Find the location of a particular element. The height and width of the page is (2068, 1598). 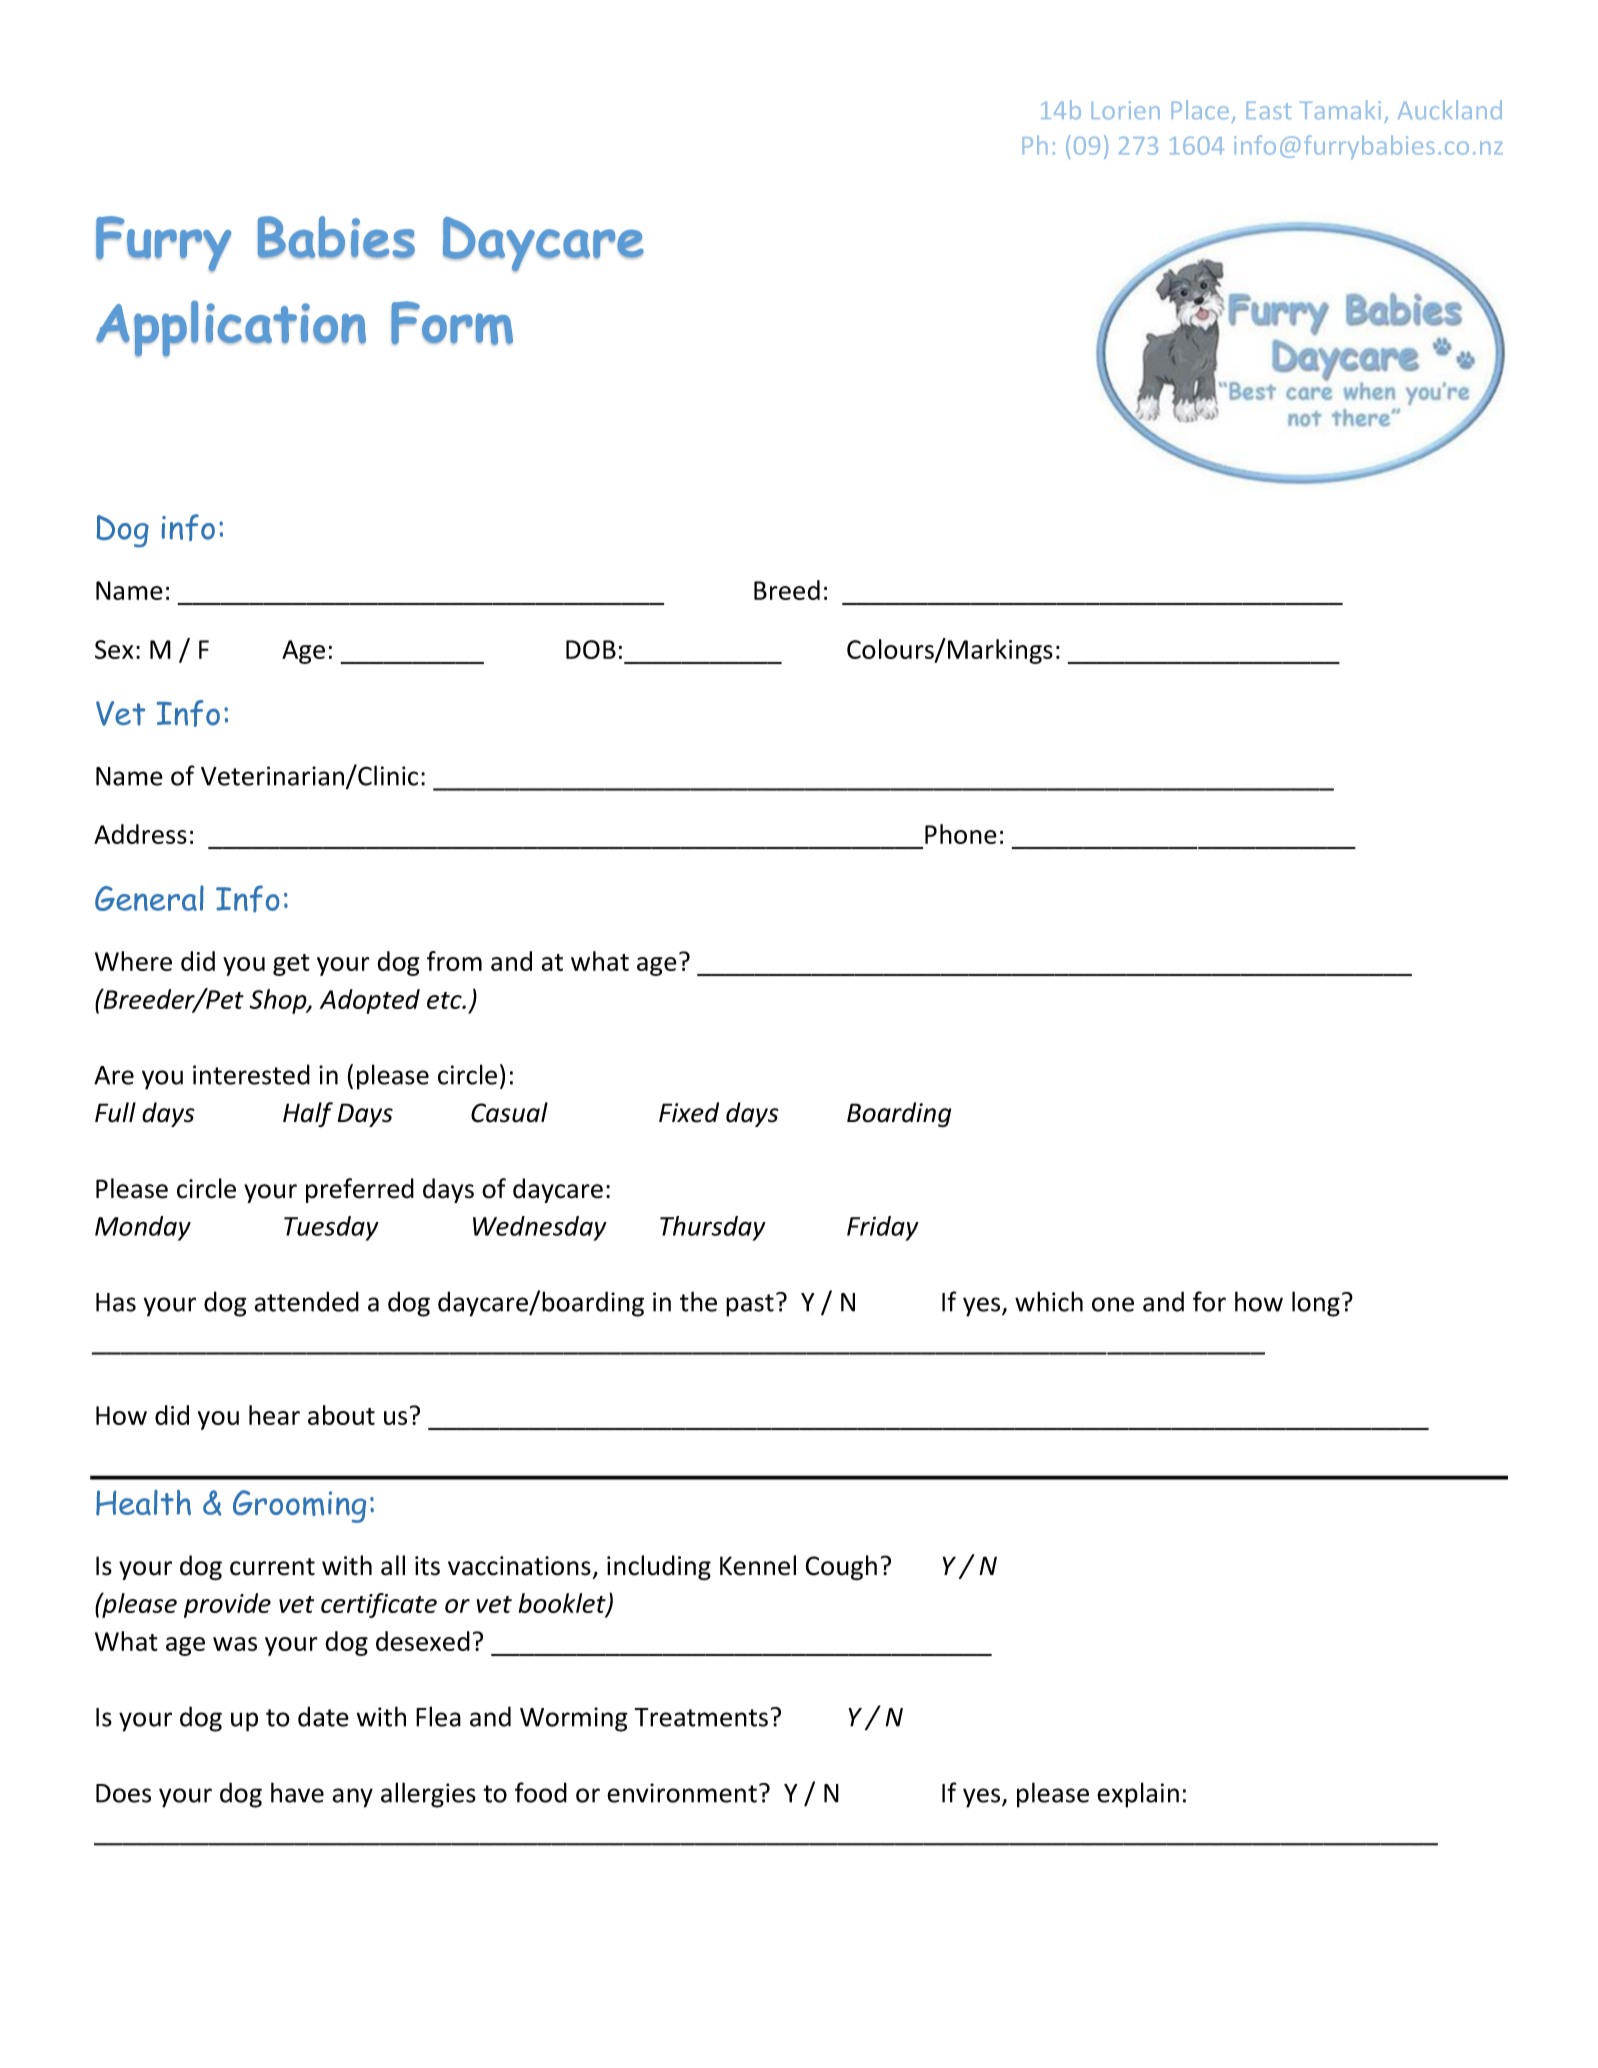

East is located at coordinates (1269, 110).
